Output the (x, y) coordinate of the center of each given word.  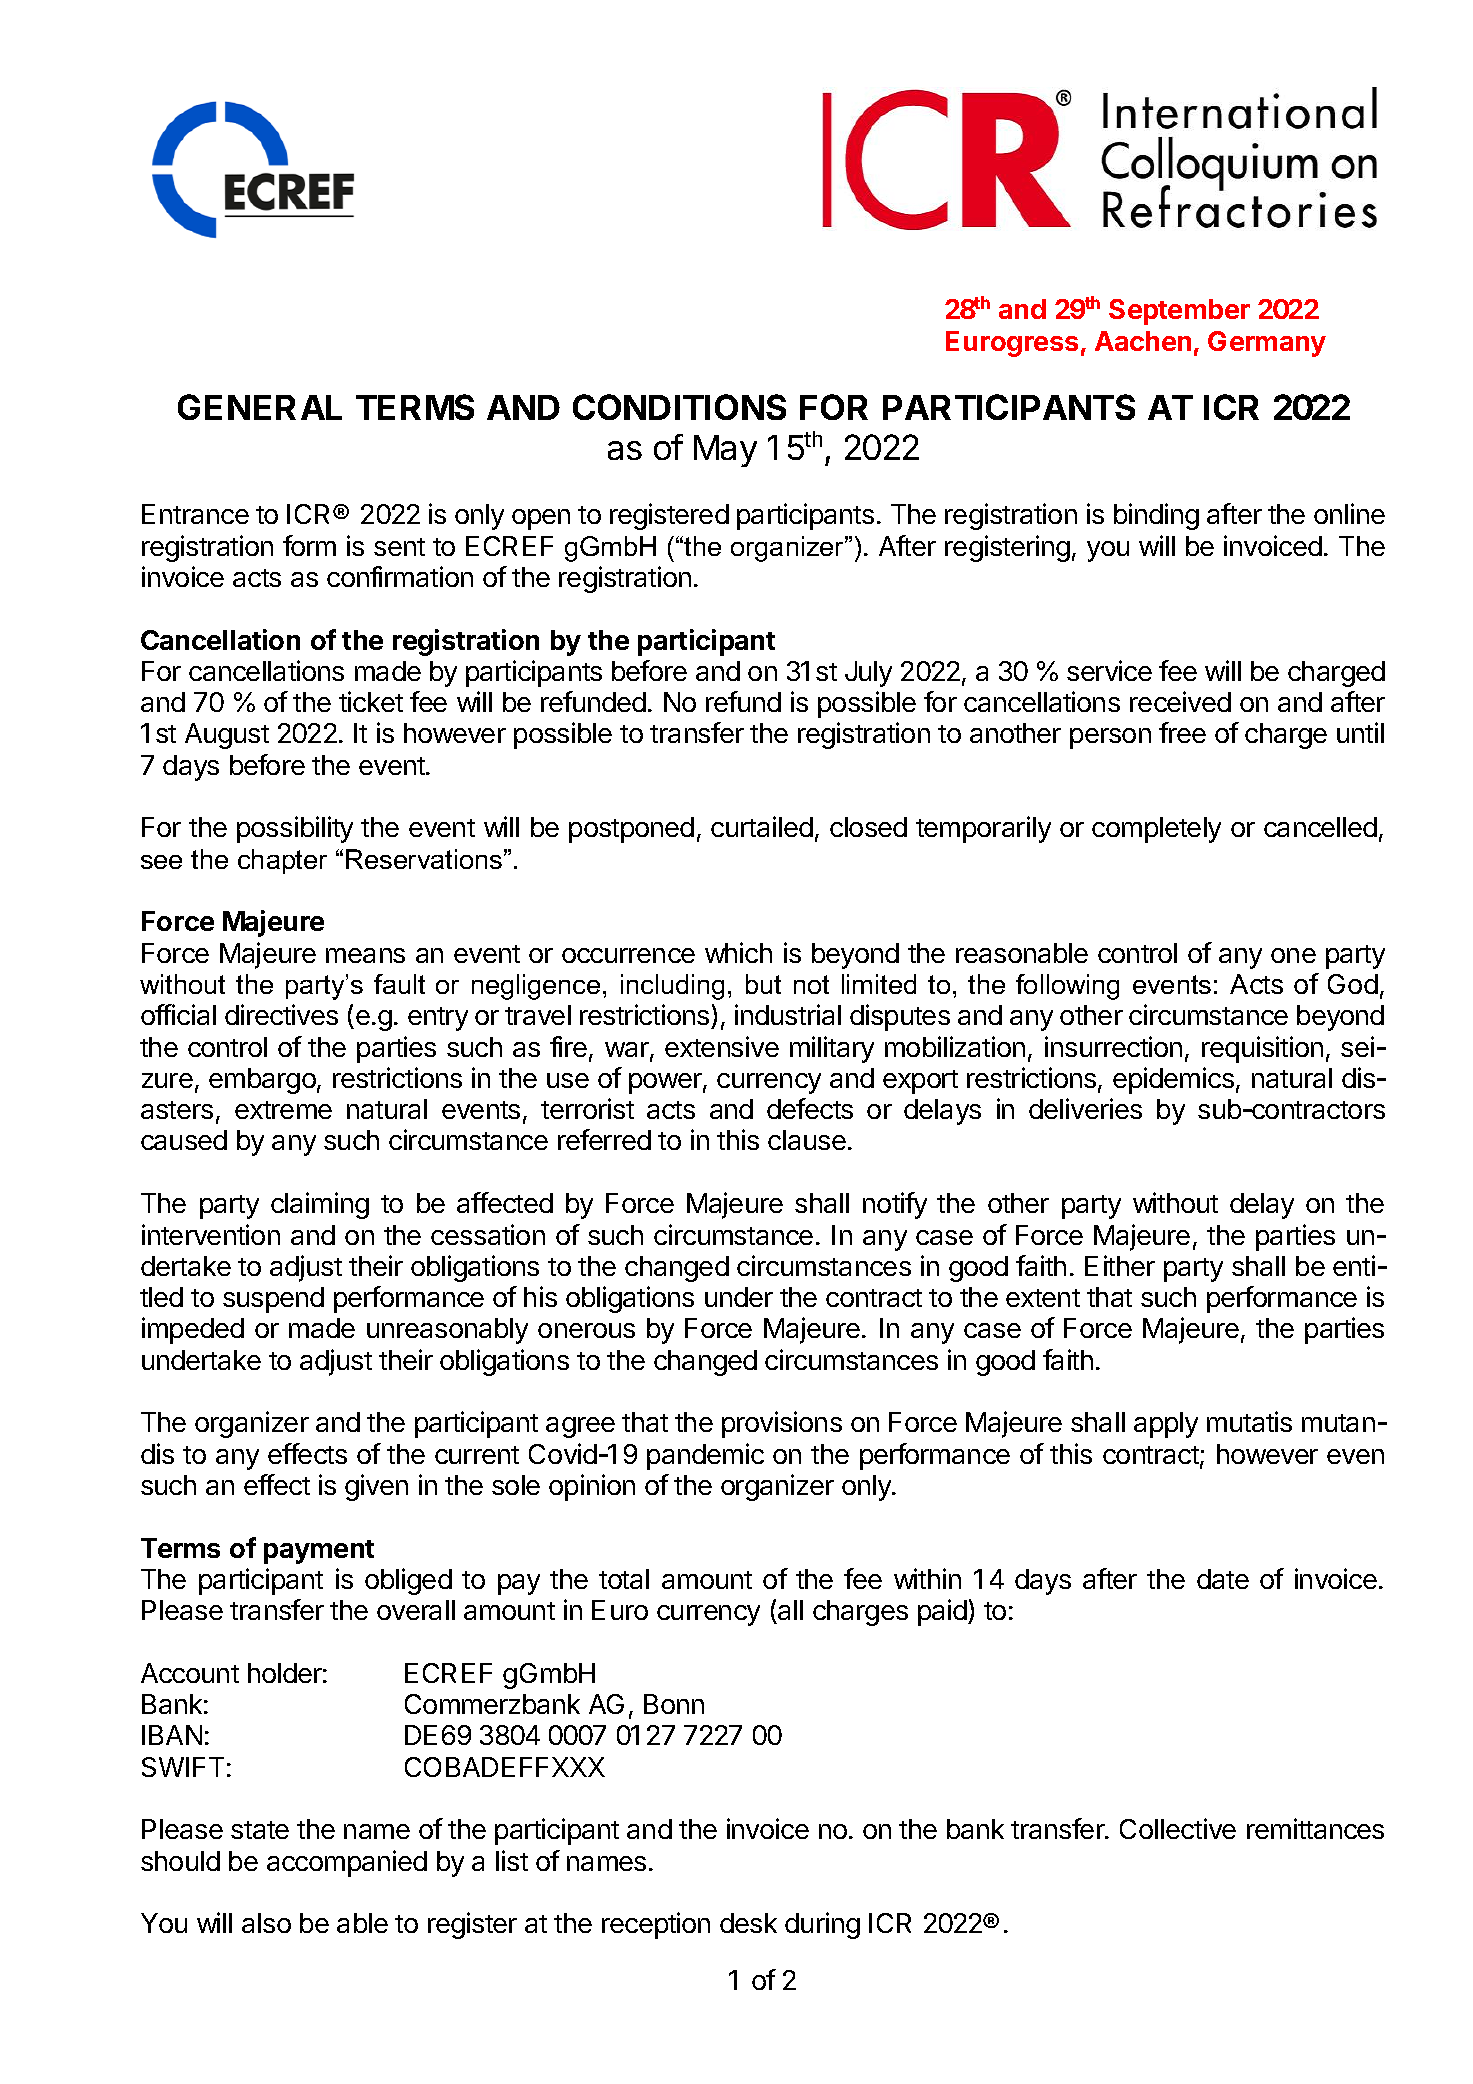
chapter (282, 861)
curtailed (762, 826)
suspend (273, 1300)
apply (1166, 1425)
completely (1156, 830)
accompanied (347, 1863)
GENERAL (260, 407)
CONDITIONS (679, 407)
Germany (1267, 344)
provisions (782, 1424)
